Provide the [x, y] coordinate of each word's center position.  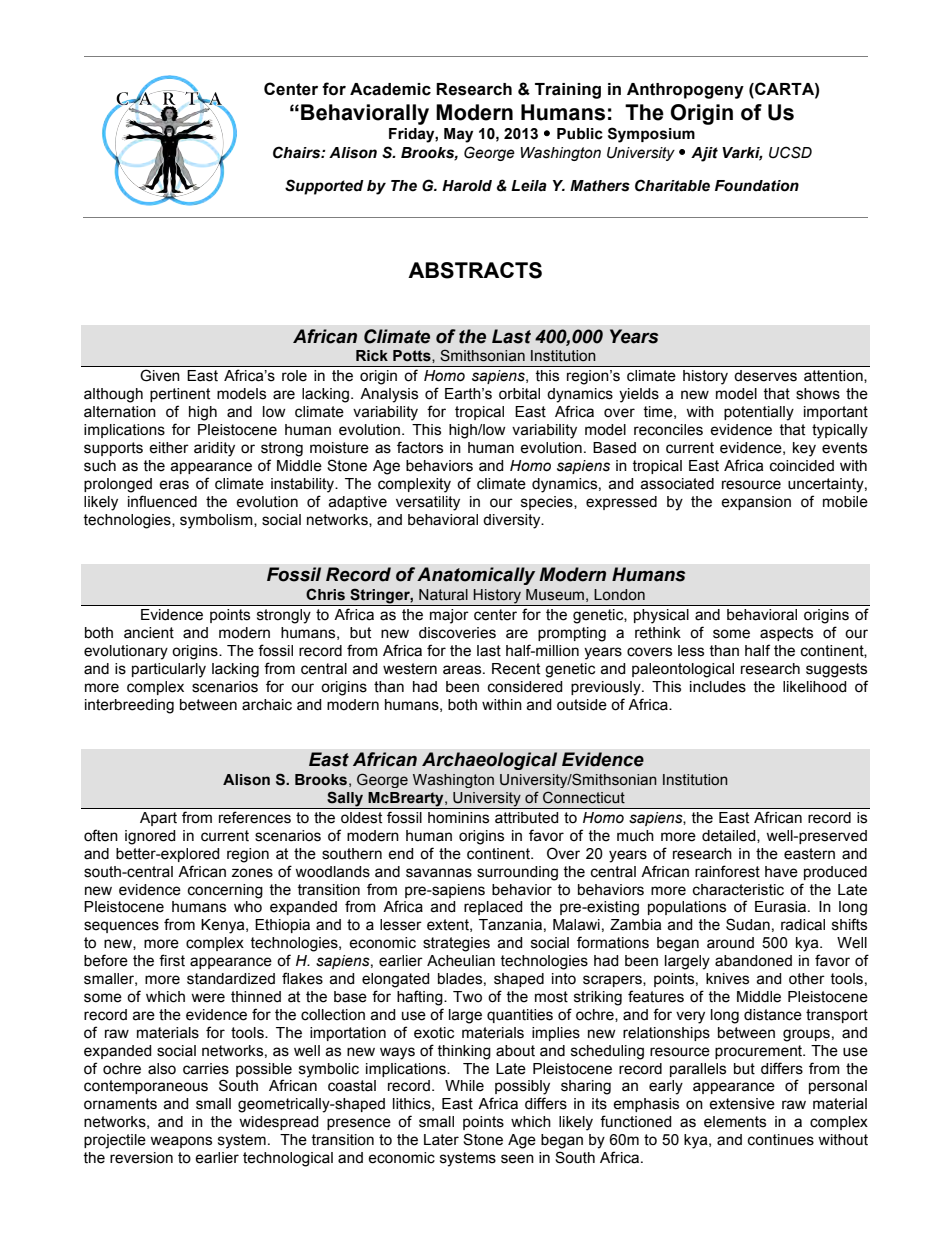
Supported [324, 187]
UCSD [790, 152]
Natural [443, 595]
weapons [181, 1142]
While [464, 1086]
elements [735, 1122]
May [458, 135]
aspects [786, 634]
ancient [149, 633]
